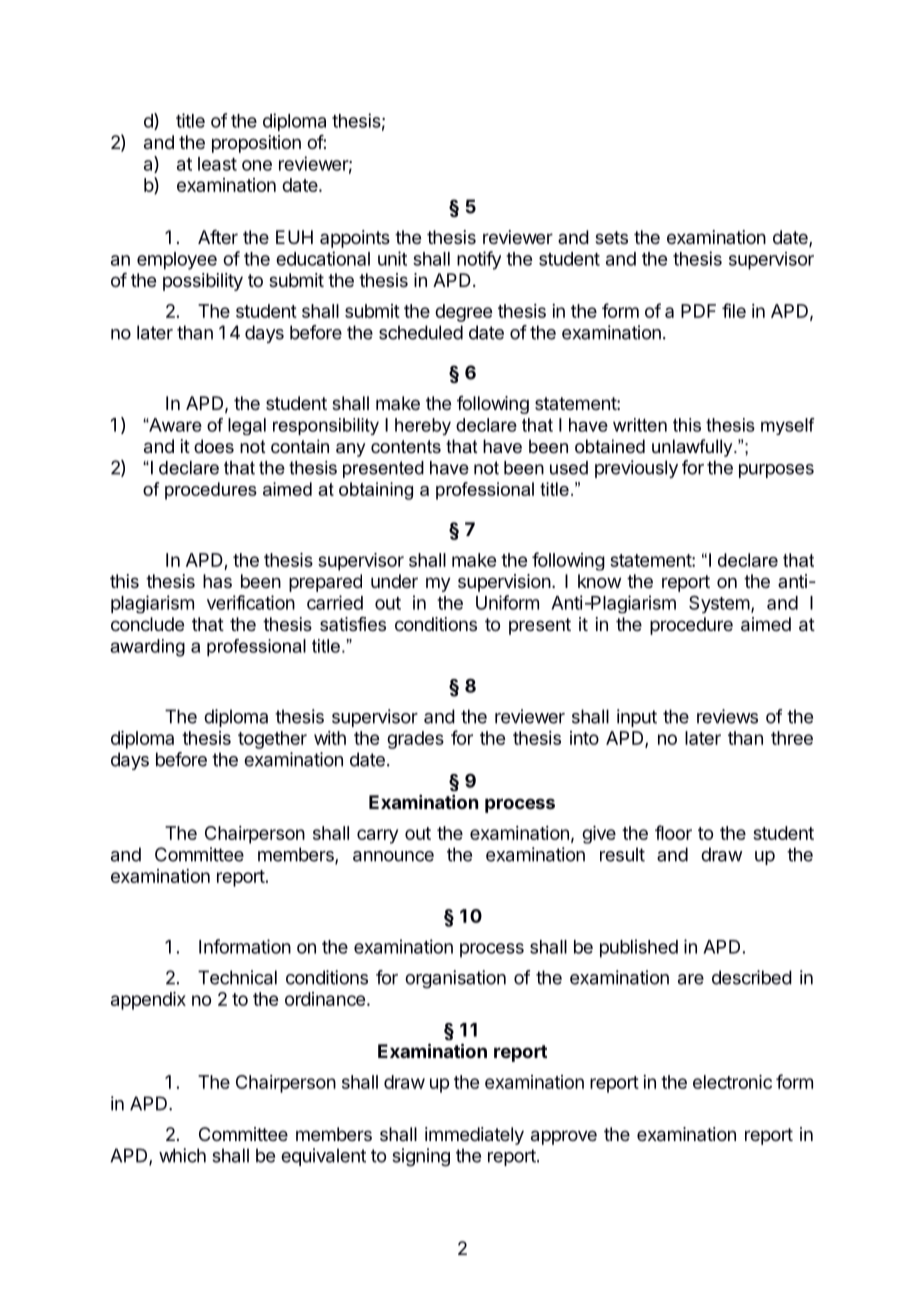  Describe the element at coordinates (611, 237) in the document. I see `sets` at that location.
